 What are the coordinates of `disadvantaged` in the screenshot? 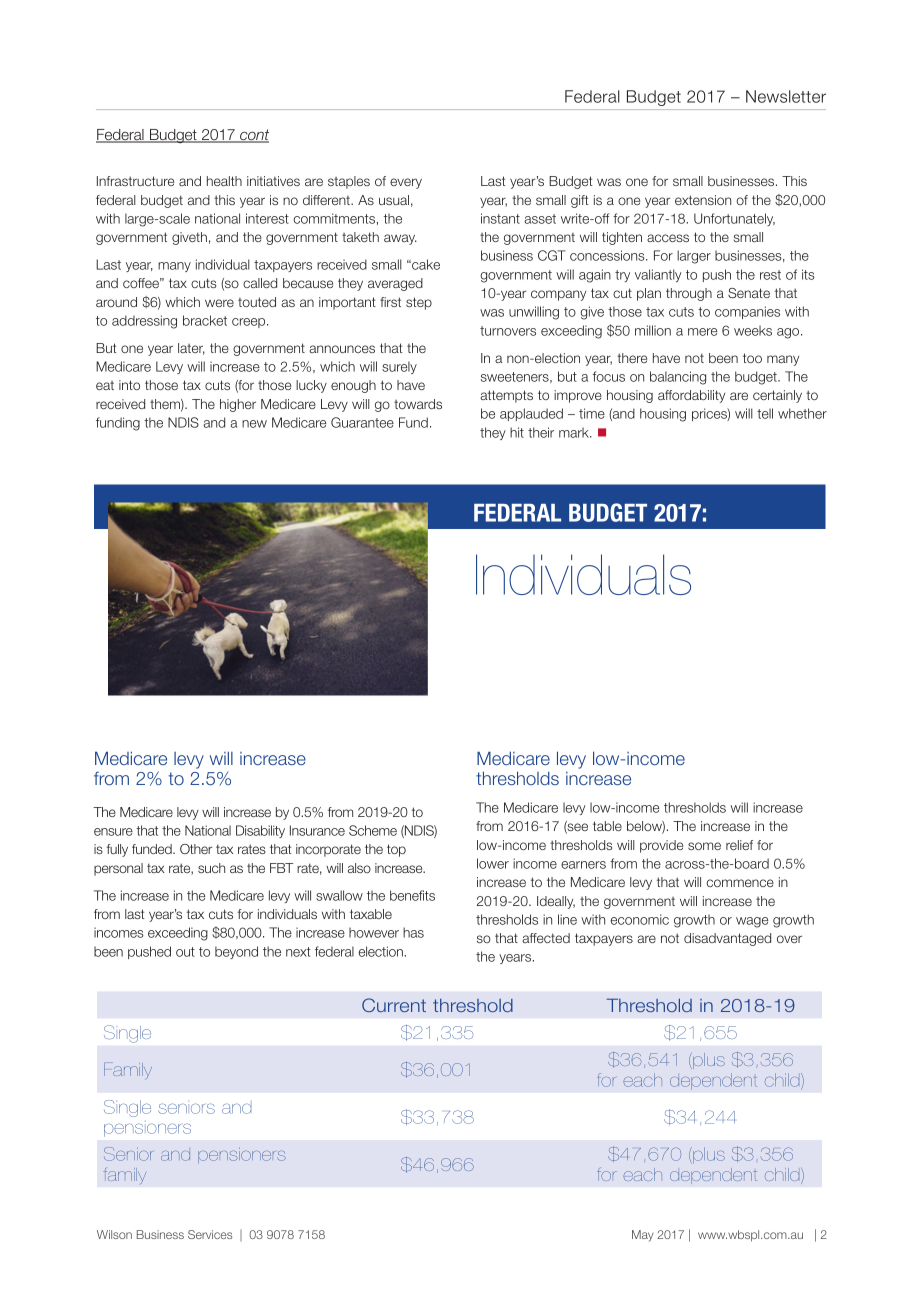 It's located at (727, 939).
